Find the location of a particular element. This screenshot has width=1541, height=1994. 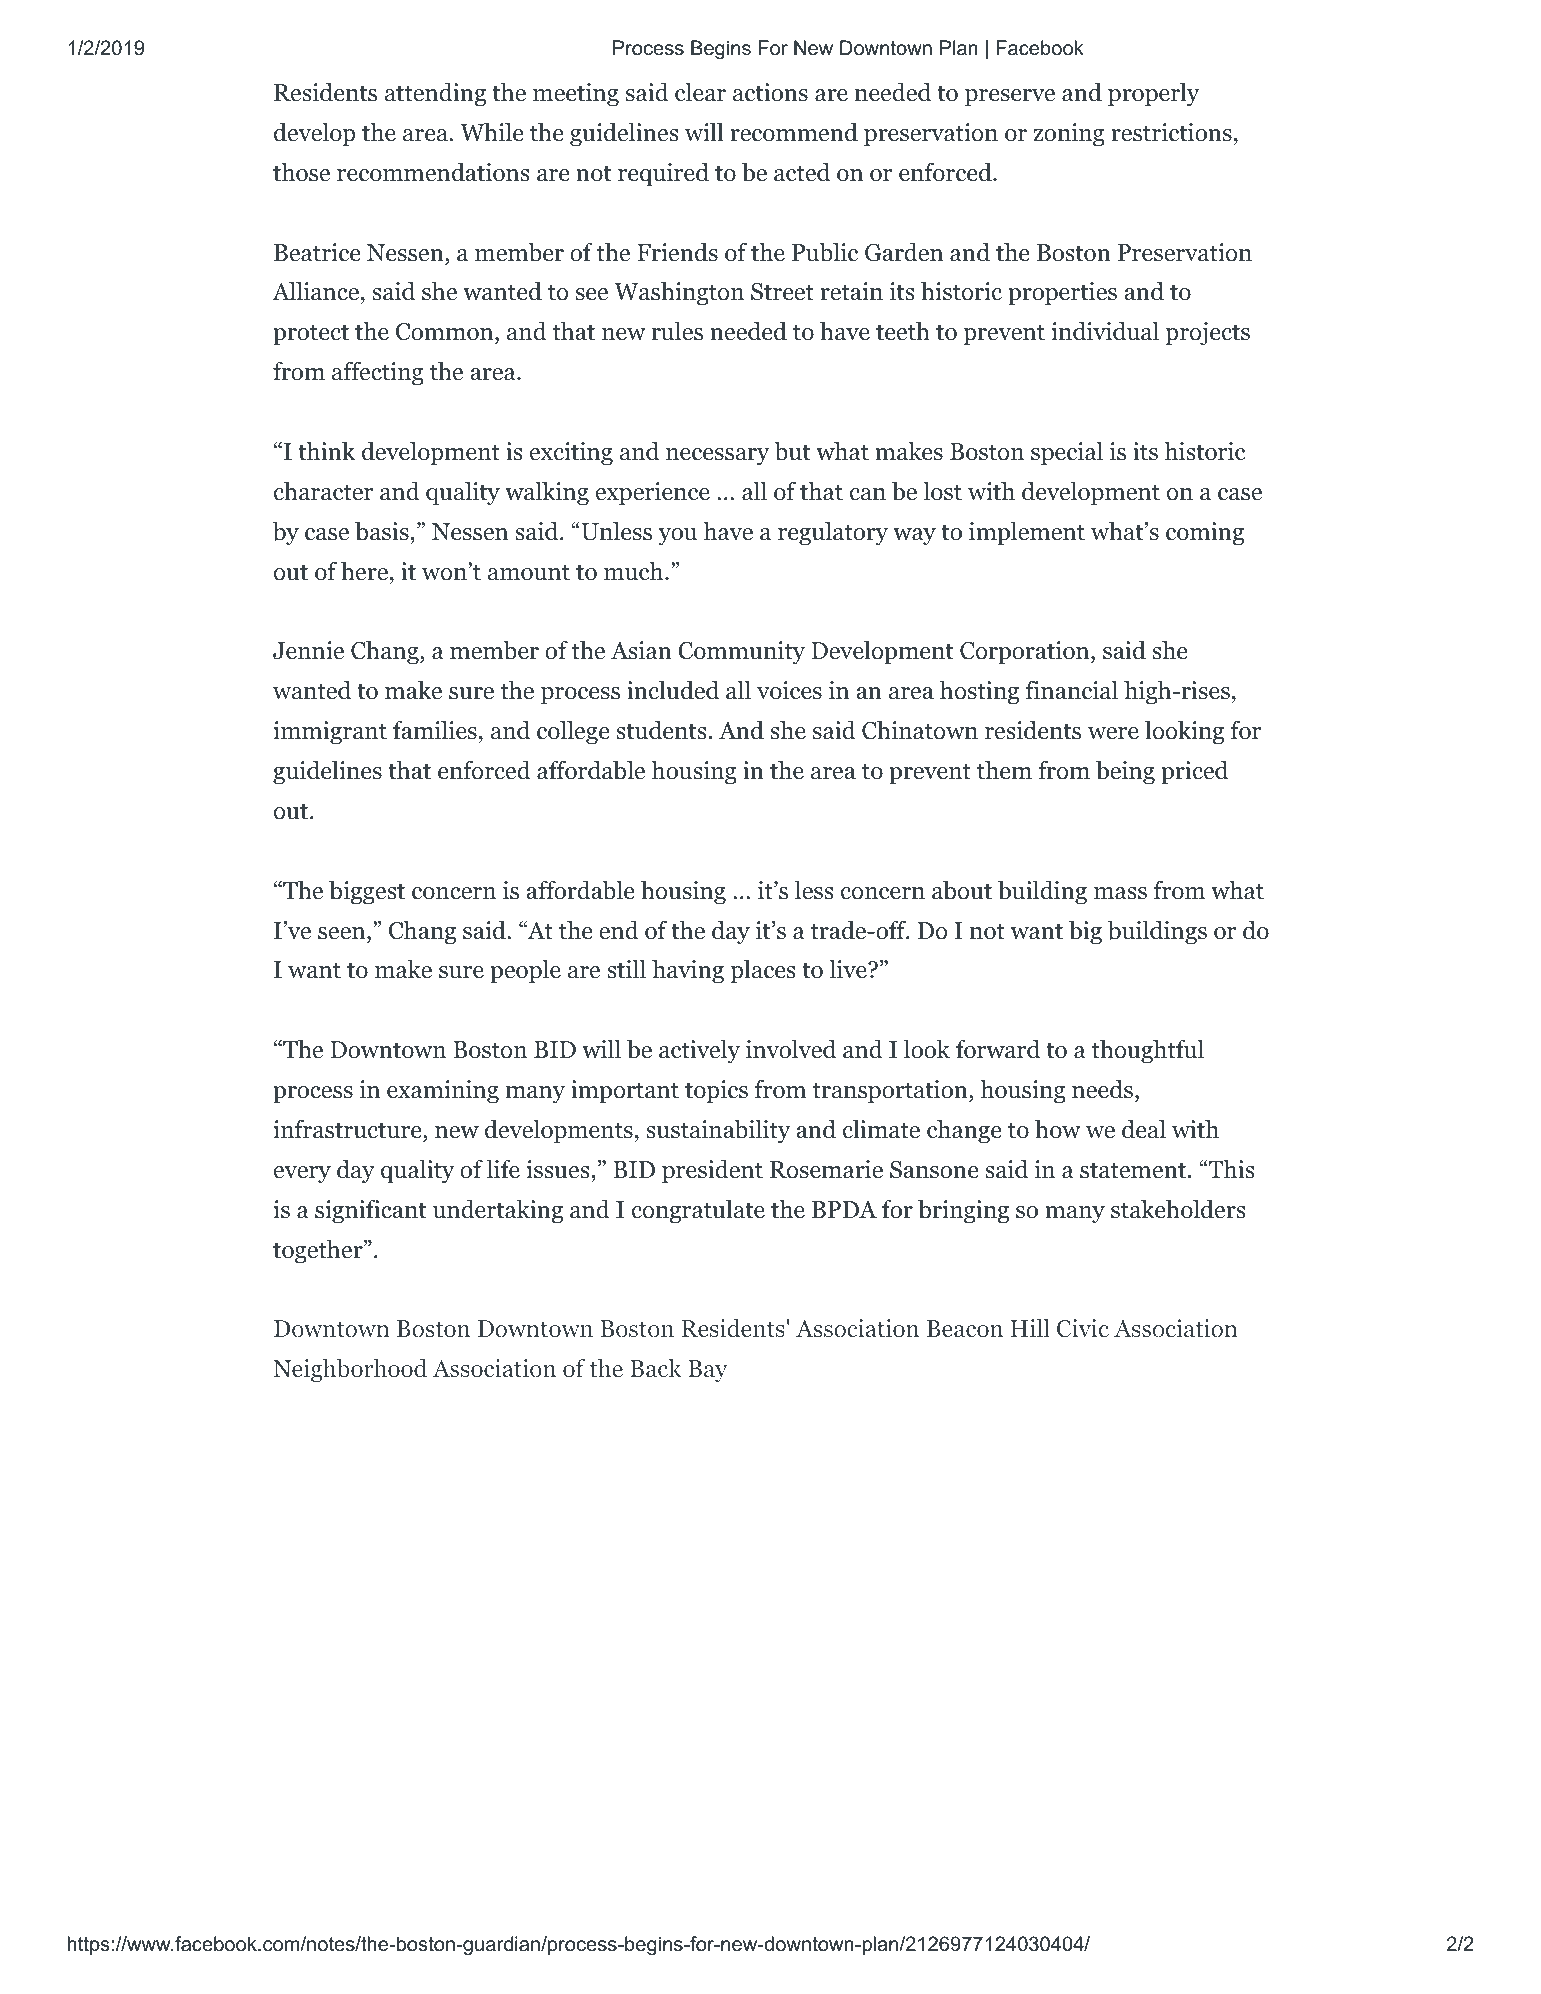

thoughtful is located at coordinates (1148, 1051).
